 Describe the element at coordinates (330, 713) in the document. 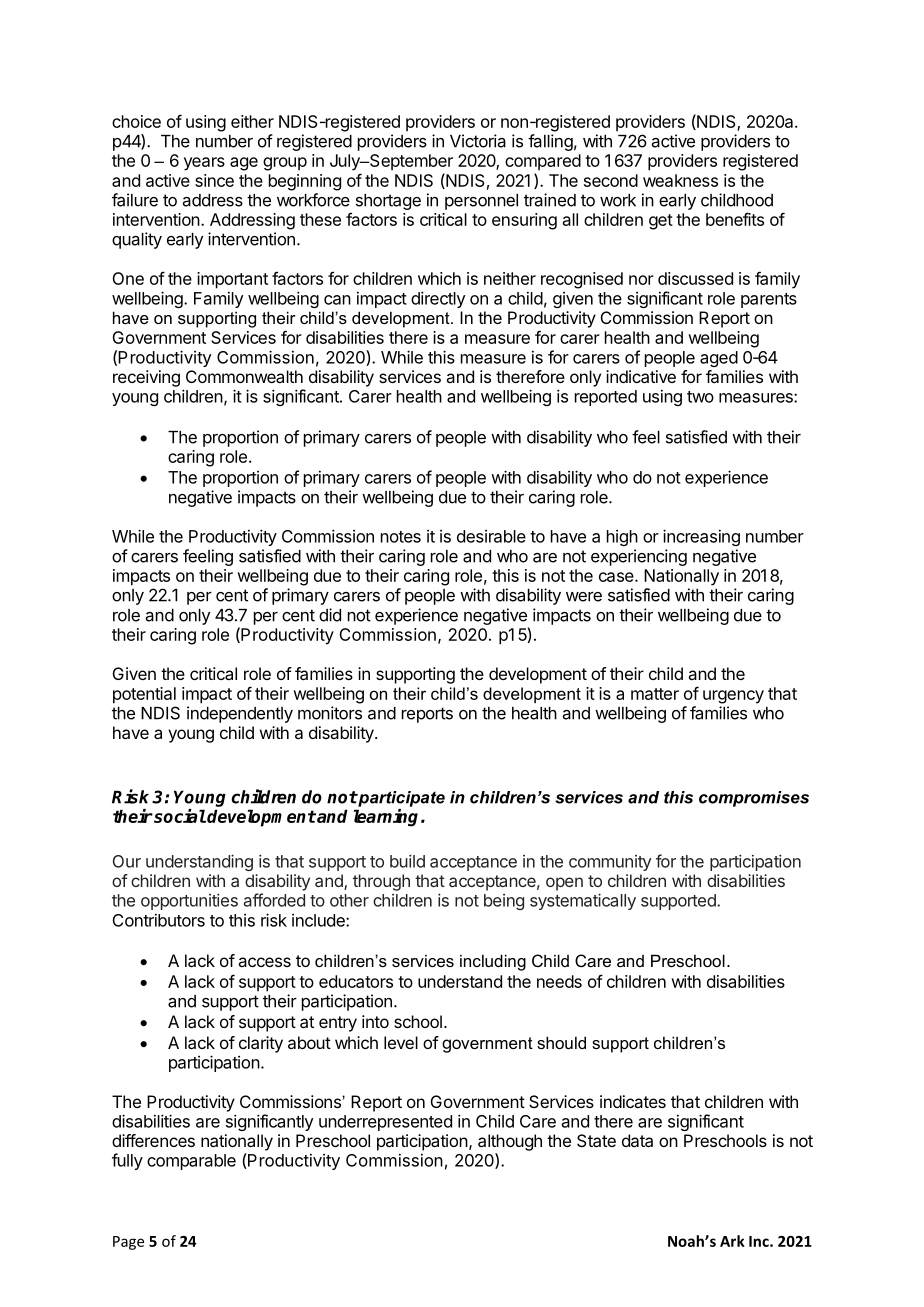

I see `monitors` at that location.
